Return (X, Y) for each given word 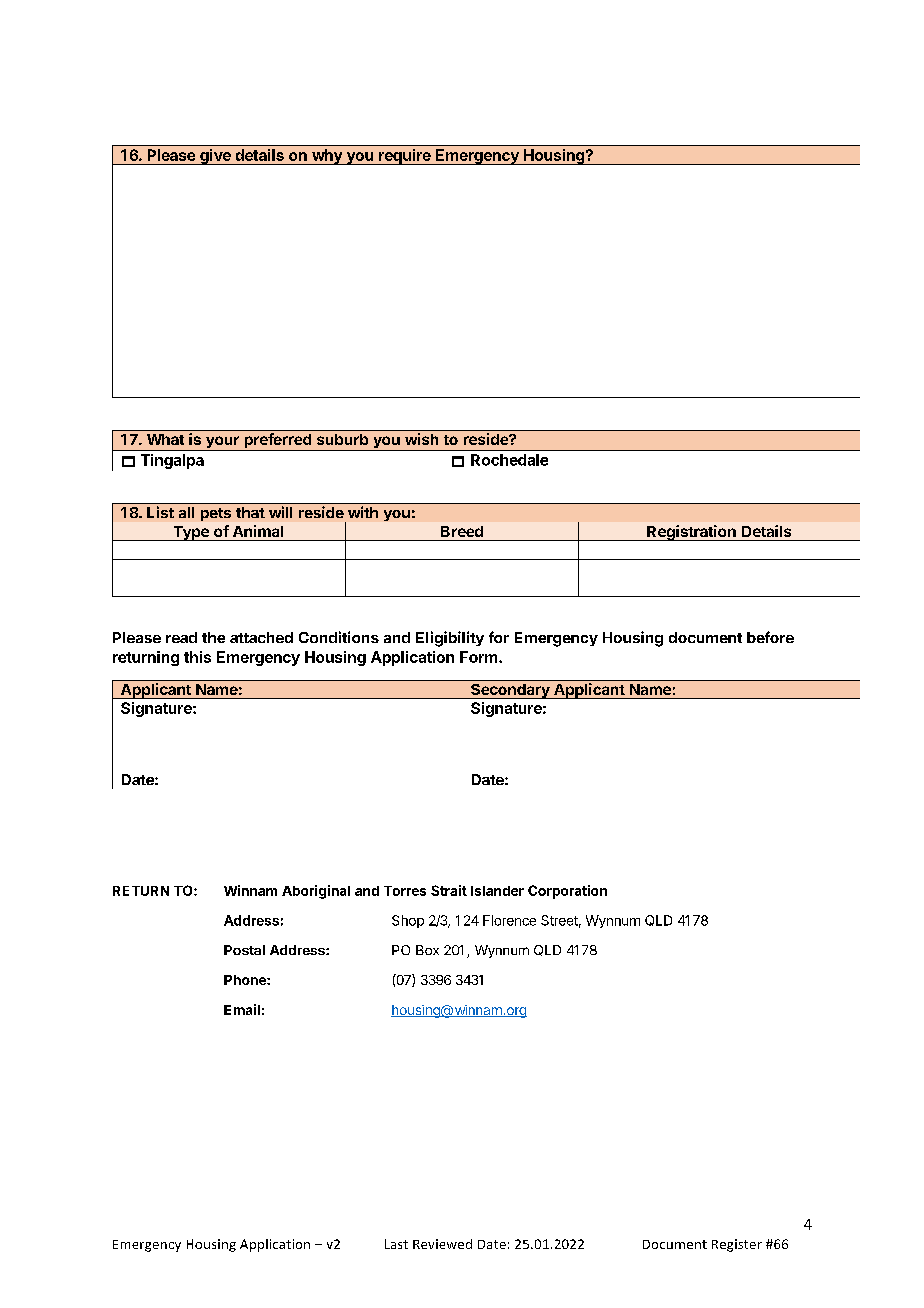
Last (396, 1244)
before (770, 637)
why (327, 157)
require (405, 157)
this (197, 657)
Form (480, 657)
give (215, 157)
